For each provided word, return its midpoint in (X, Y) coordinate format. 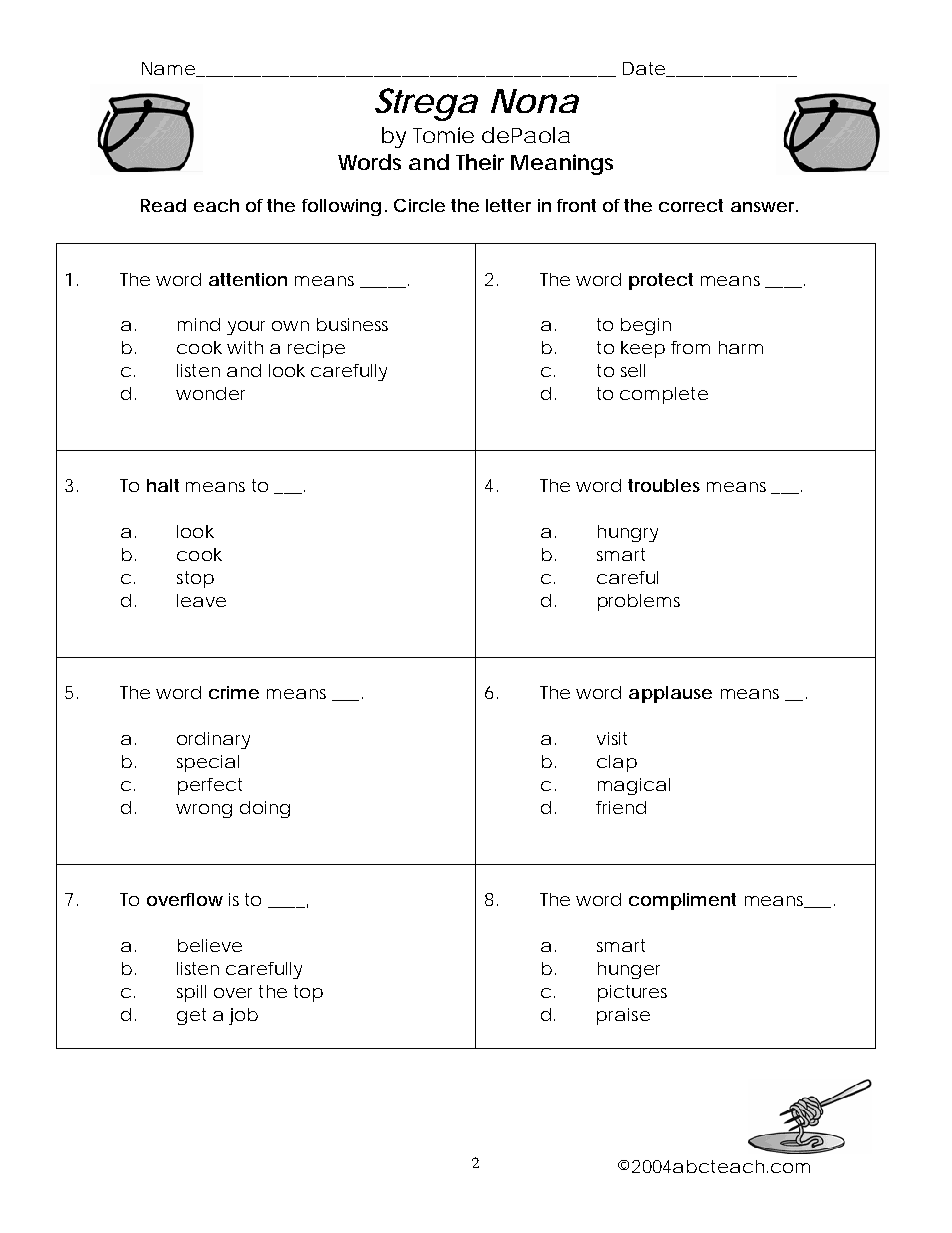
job (243, 1016)
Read (163, 205)
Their (480, 162)
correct (691, 205)
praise (623, 1016)
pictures (632, 993)
